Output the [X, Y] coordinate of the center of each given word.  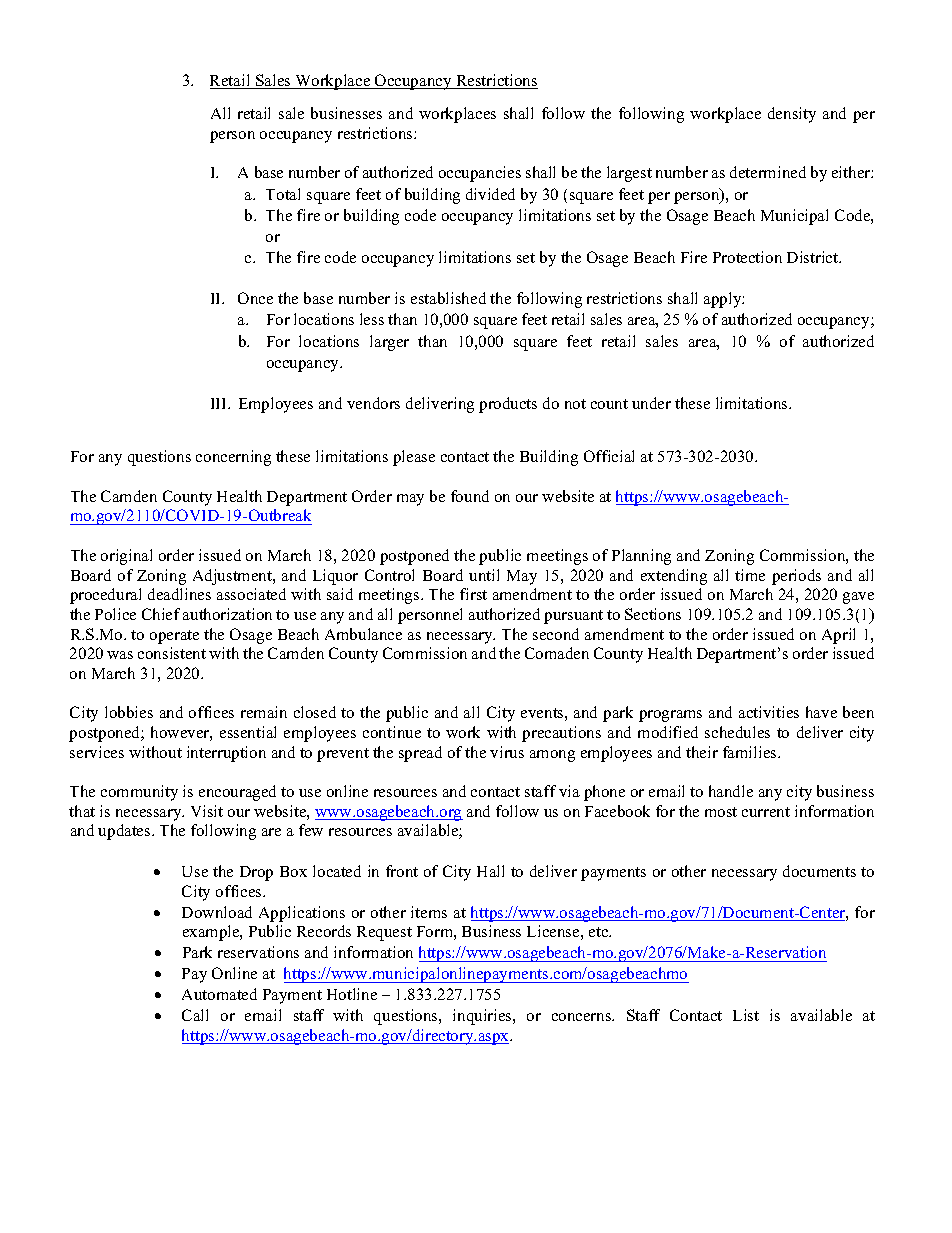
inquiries [483, 1017]
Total [283, 194]
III [220, 403]
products [508, 405]
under [651, 403]
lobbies [129, 712]
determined [768, 172]
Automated [219, 994]
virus [507, 752]
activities [769, 712]
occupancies [480, 174]
